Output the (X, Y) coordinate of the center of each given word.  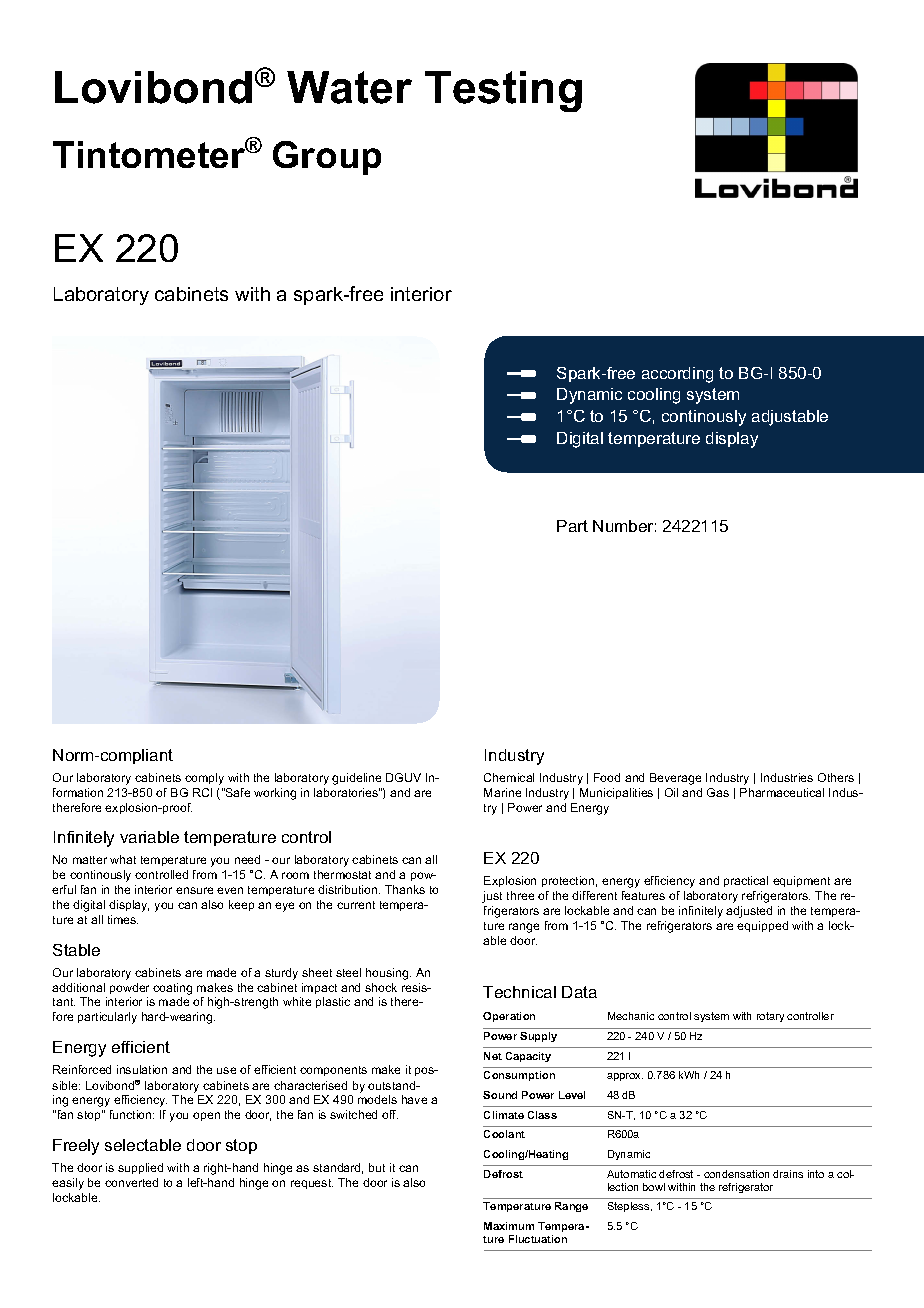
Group (327, 158)
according (677, 375)
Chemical (509, 777)
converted (131, 1182)
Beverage (675, 779)
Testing (503, 91)
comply (204, 779)
